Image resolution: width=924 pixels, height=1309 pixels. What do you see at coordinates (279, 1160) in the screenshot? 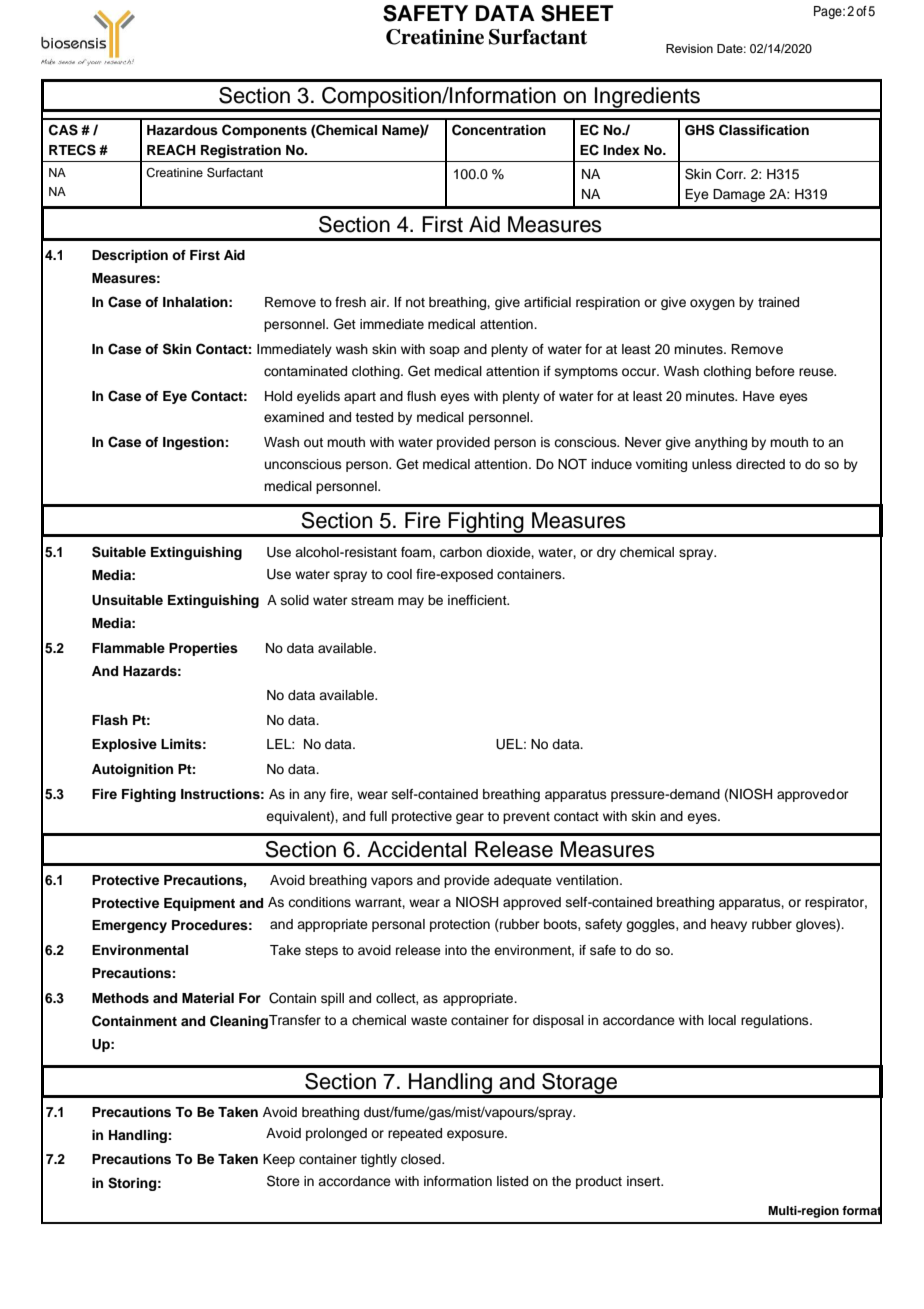
I see `Keep` at bounding box center [279, 1160].
